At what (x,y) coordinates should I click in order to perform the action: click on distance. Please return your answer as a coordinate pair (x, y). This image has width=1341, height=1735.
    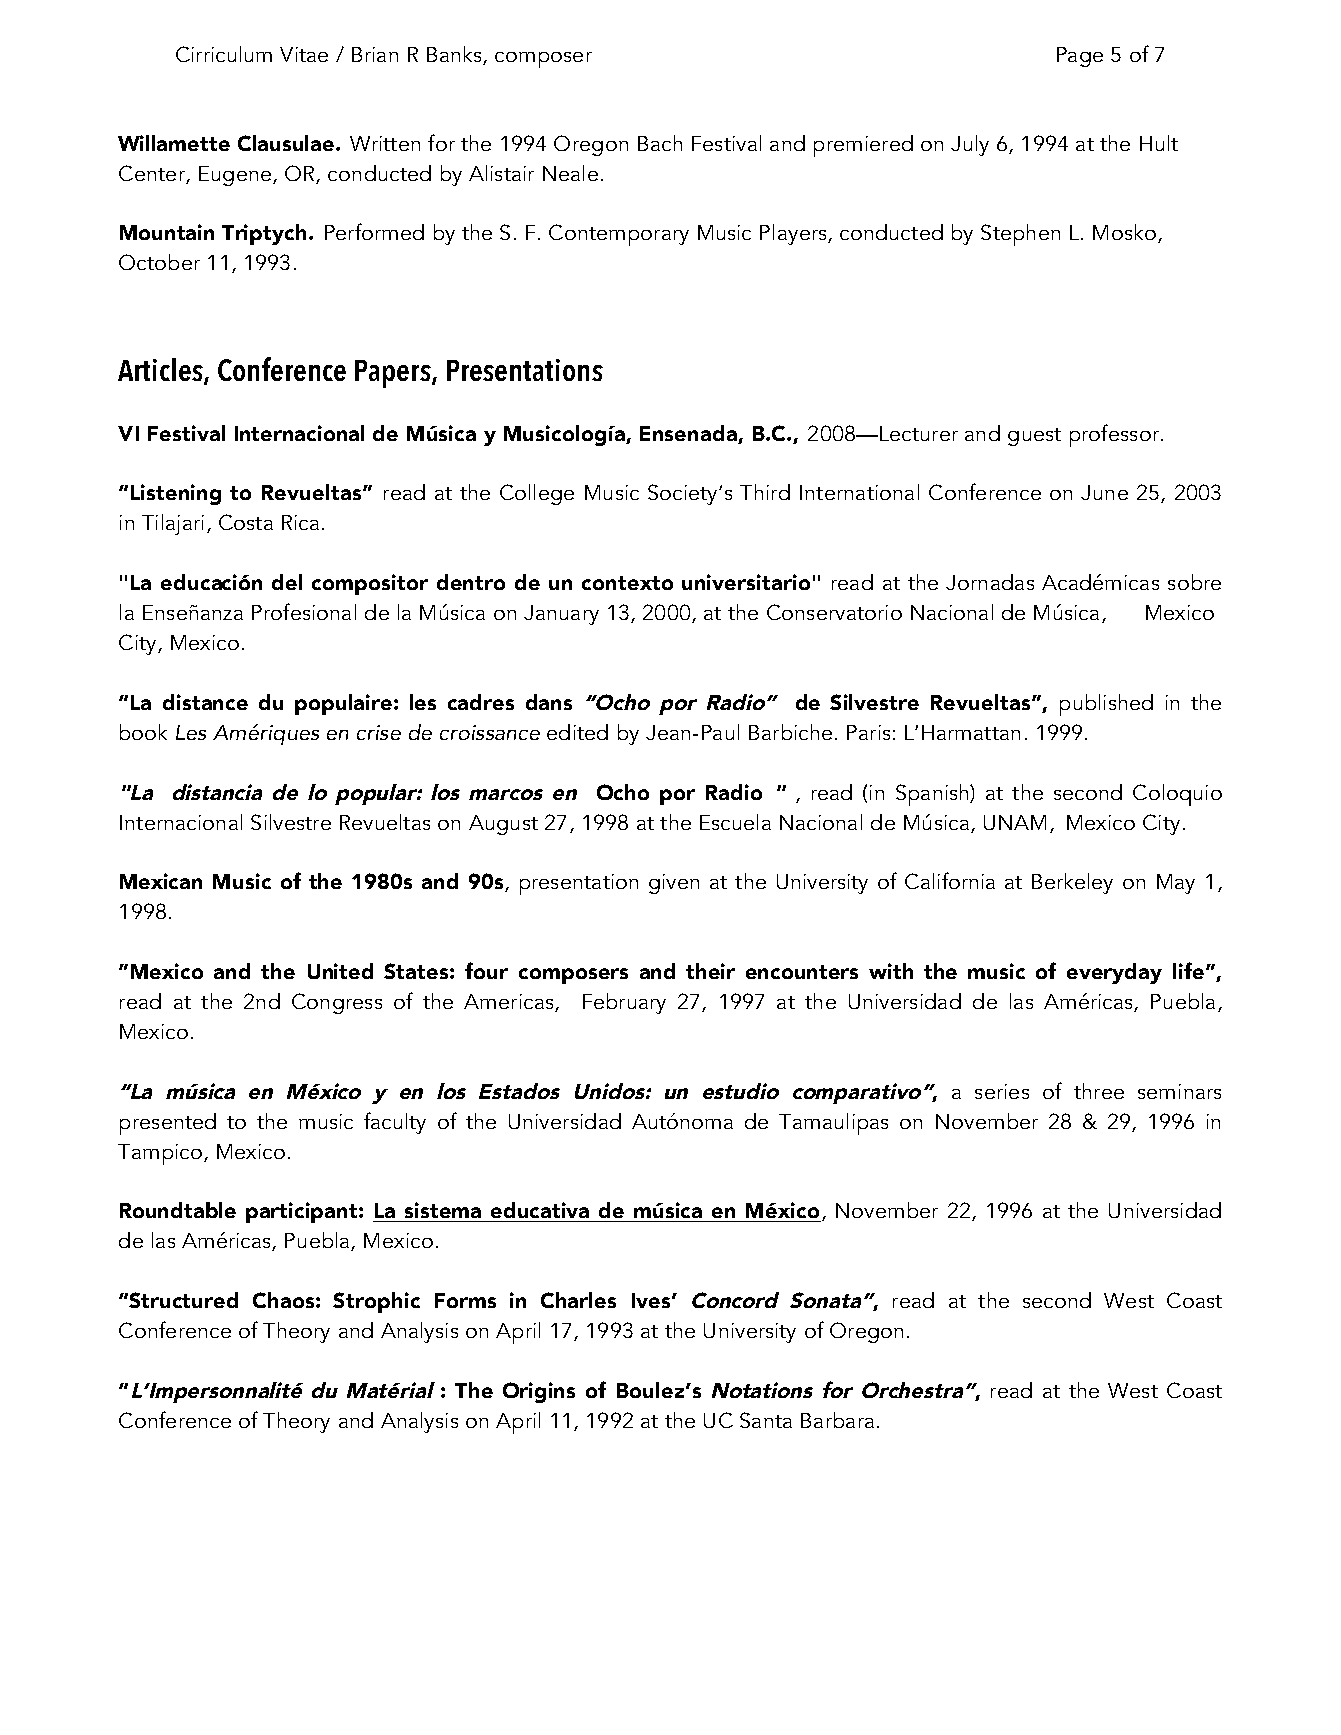
    Looking at the image, I should click on (205, 702).
